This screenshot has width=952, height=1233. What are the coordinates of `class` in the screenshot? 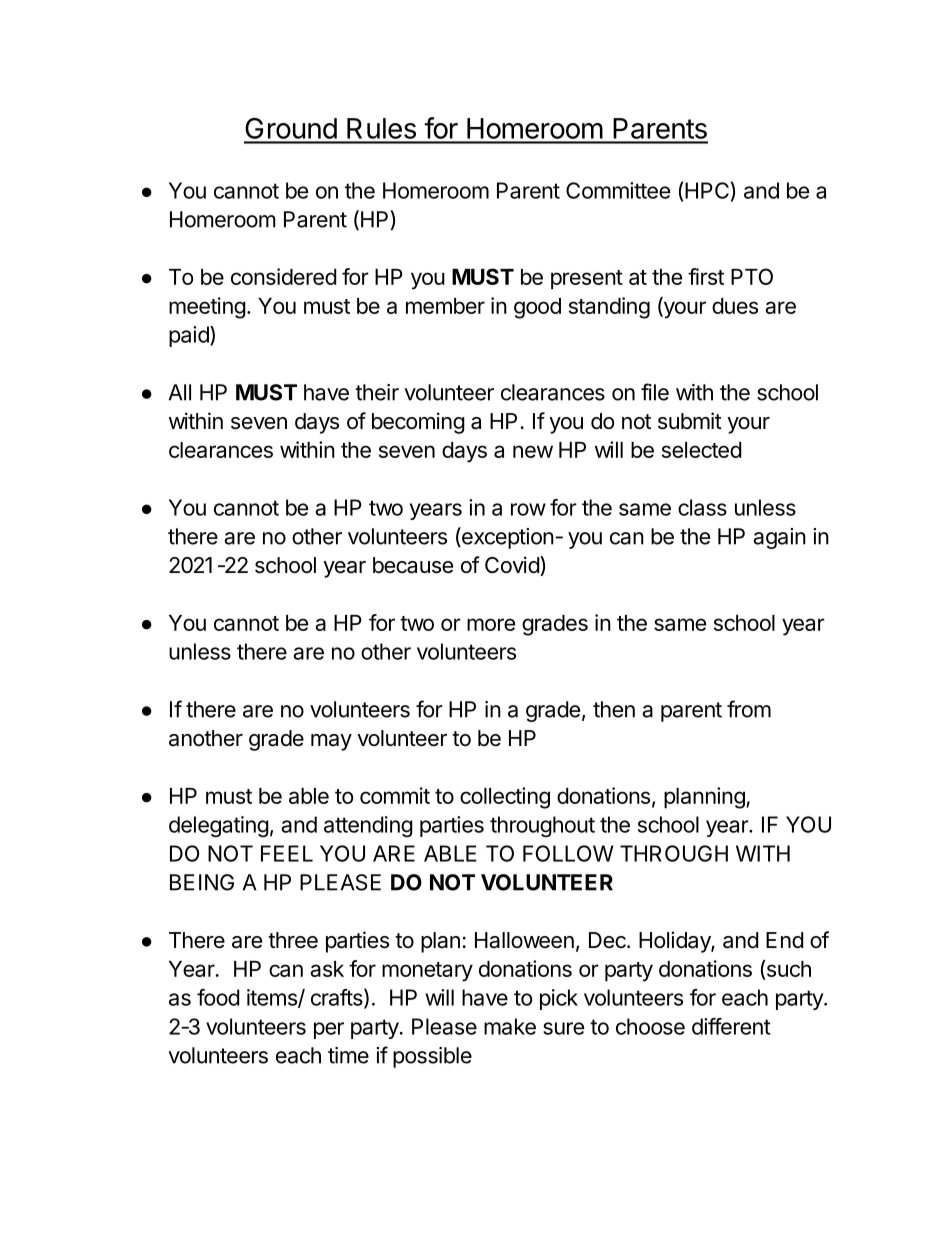 It's located at (702, 507).
